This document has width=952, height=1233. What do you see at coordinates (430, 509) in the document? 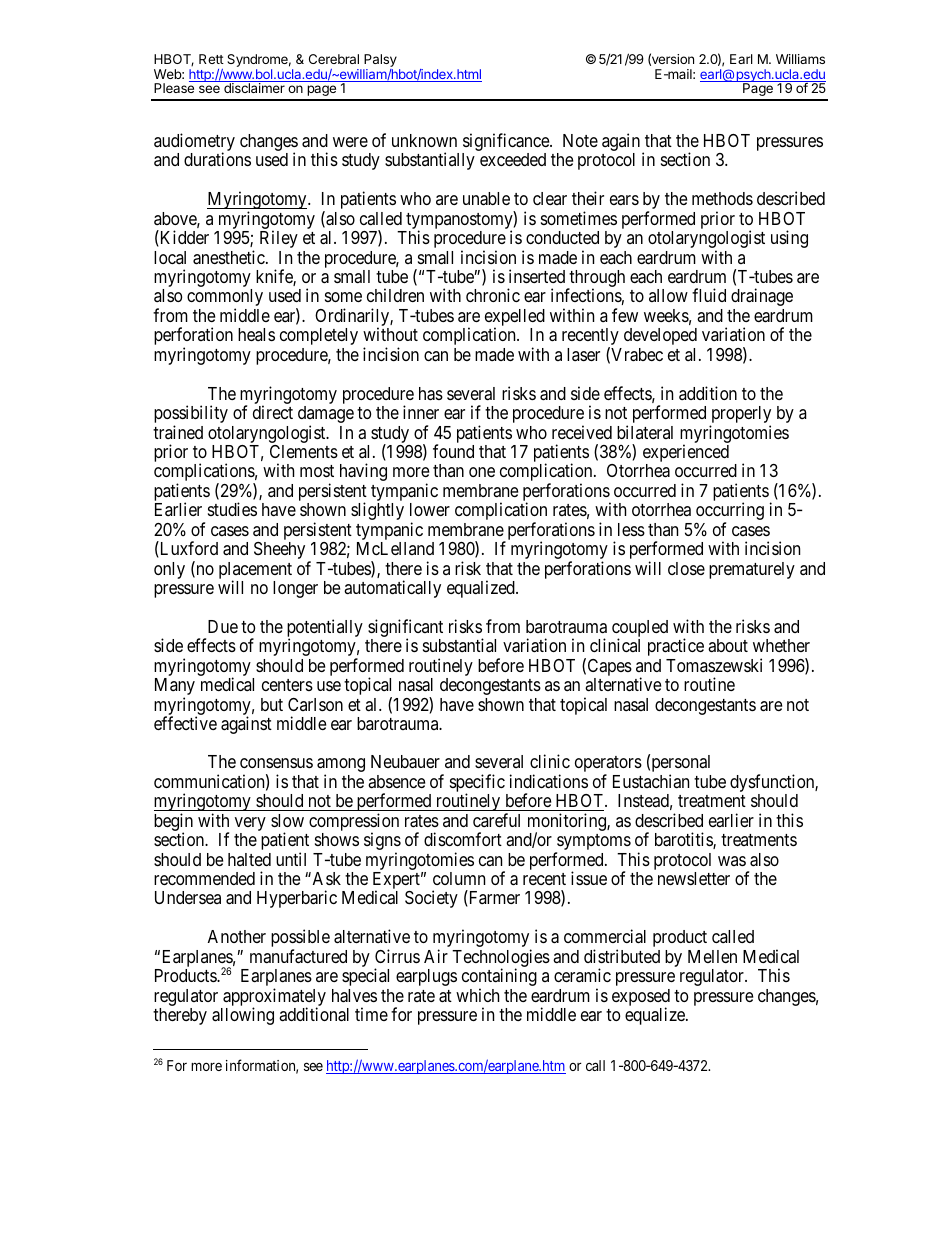
I see `lower` at bounding box center [430, 509].
